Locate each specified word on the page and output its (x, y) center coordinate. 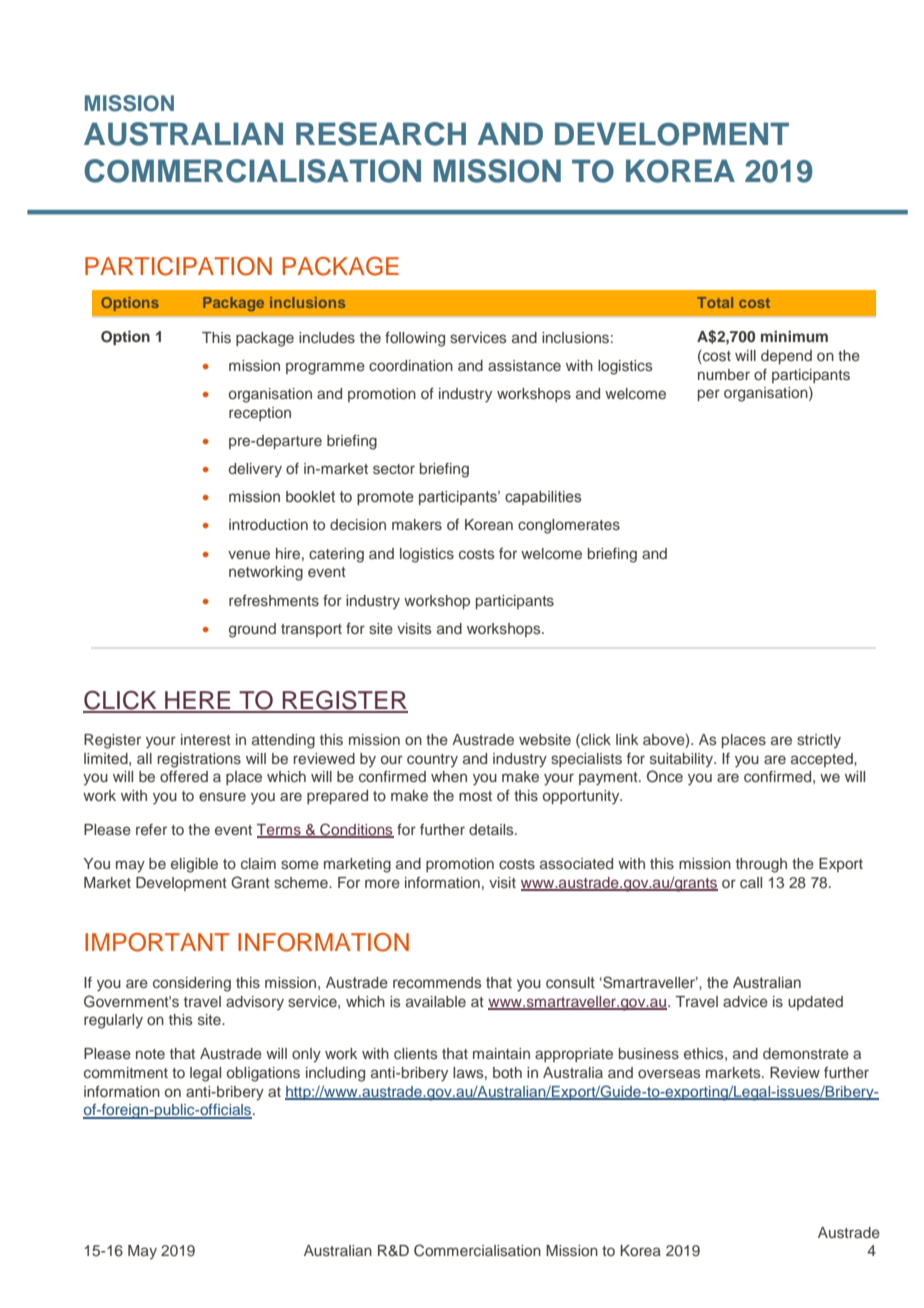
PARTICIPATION (178, 266)
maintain (501, 1053)
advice (745, 1001)
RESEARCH (381, 134)
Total (715, 302)
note (150, 1054)
